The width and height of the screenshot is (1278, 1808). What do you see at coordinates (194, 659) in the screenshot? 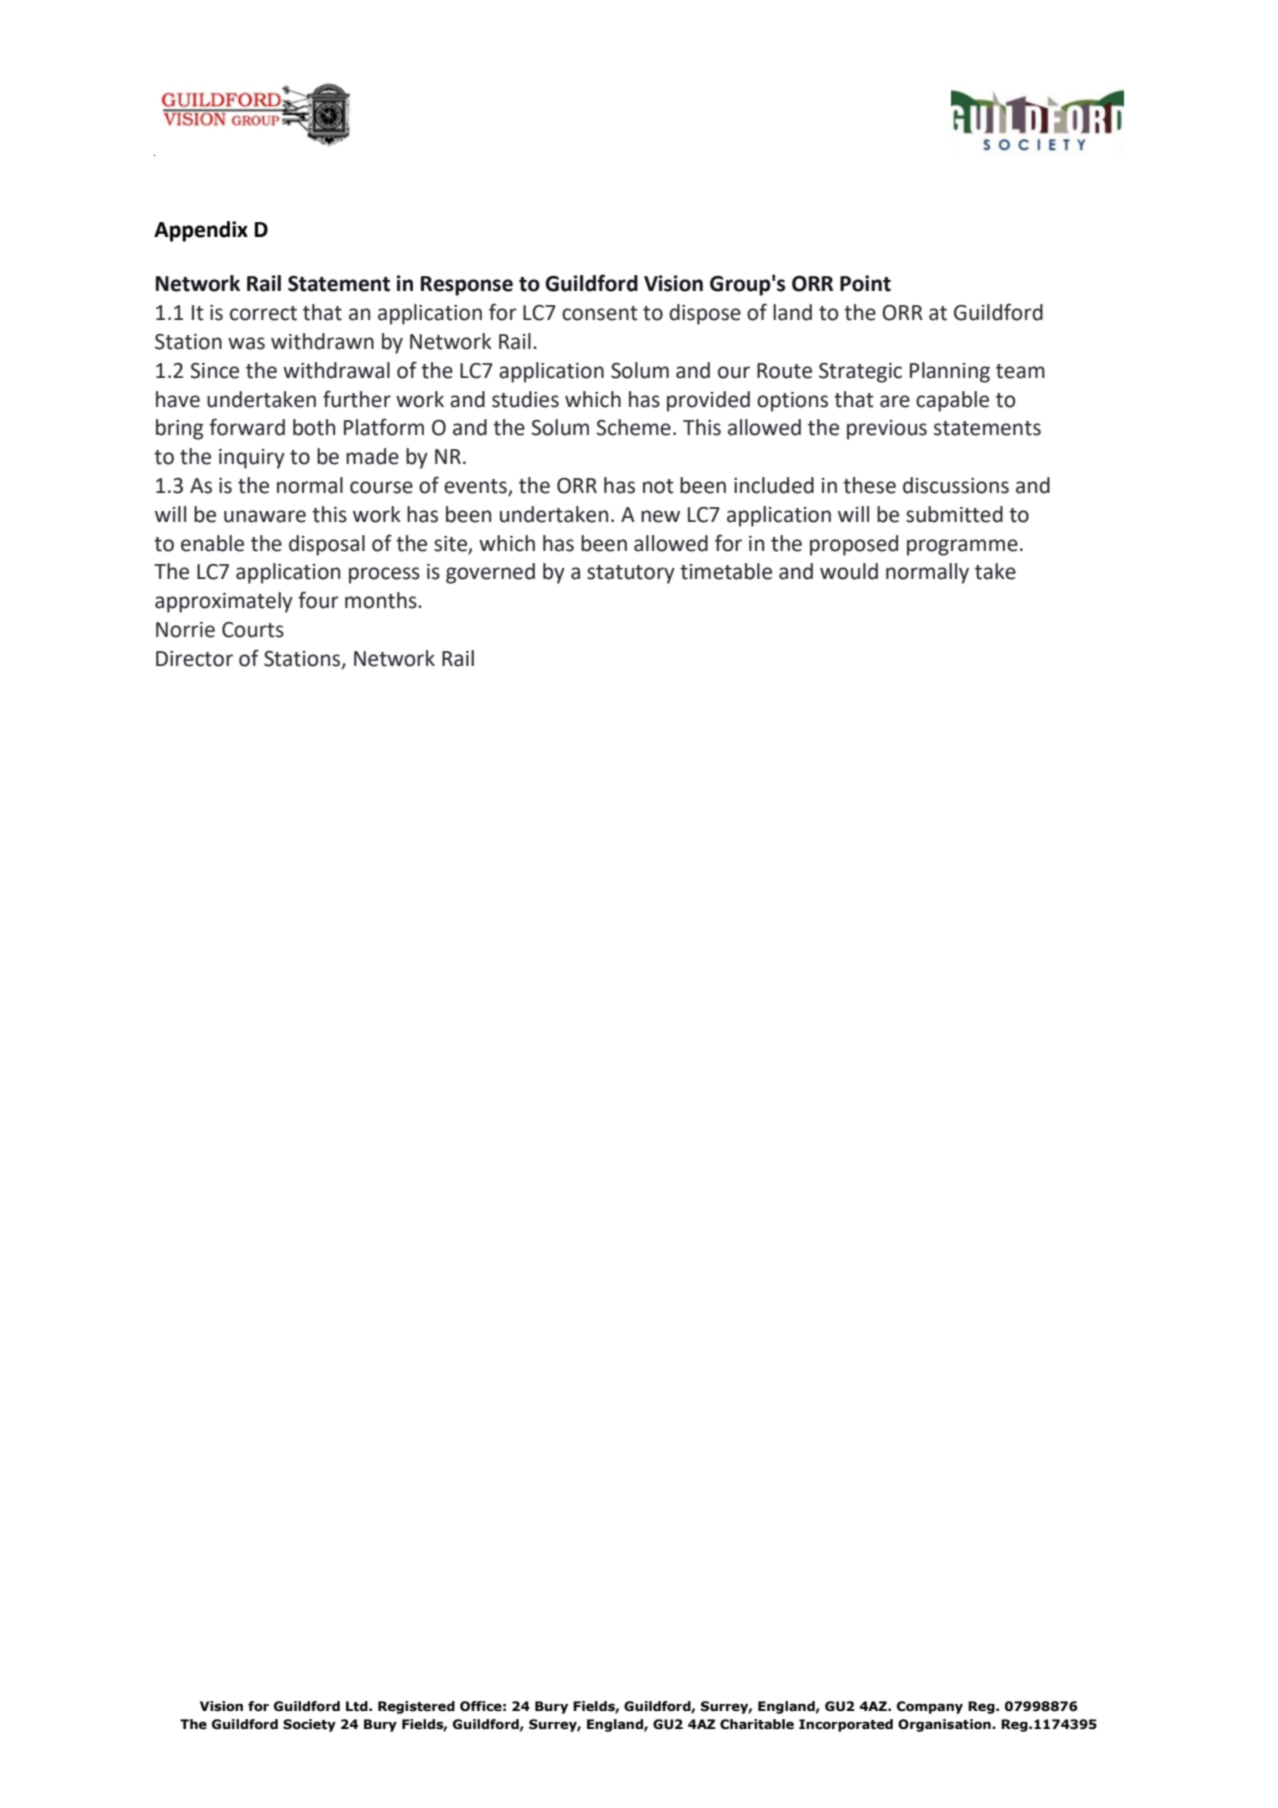
I see `Director` at bounding box center [194, 659].
